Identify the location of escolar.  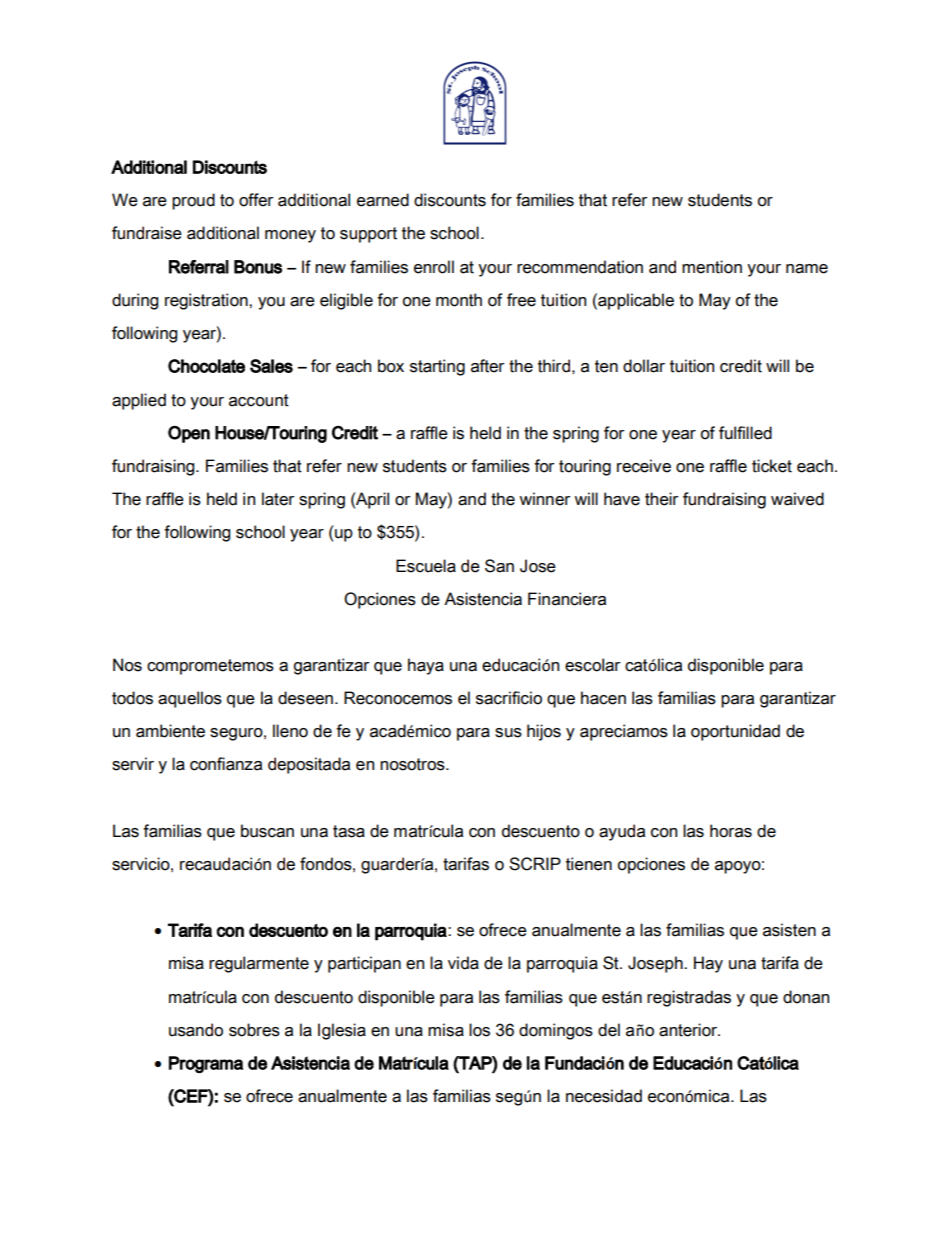
(592, 665).
